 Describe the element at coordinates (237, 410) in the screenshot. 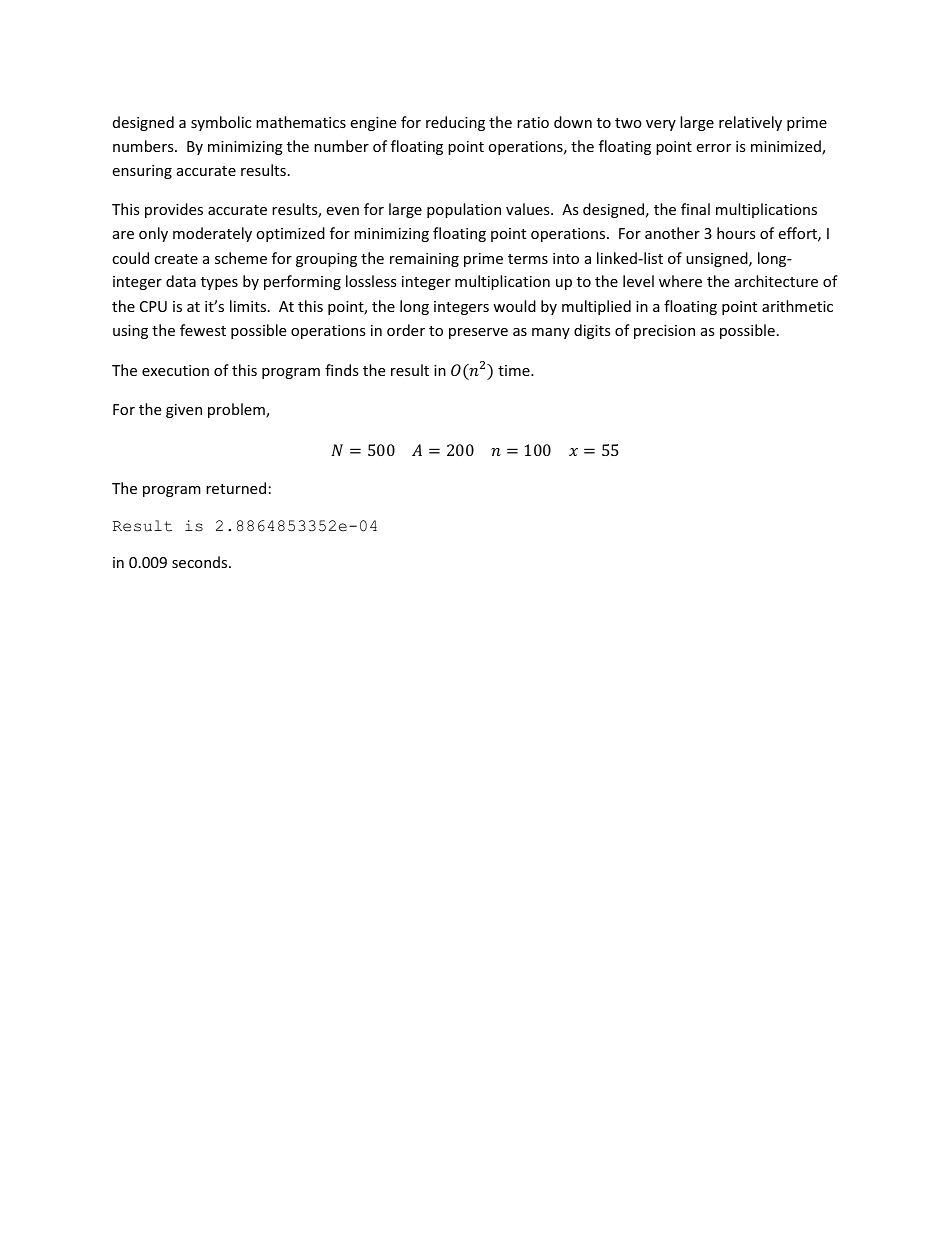

I see `problem` at that location.
